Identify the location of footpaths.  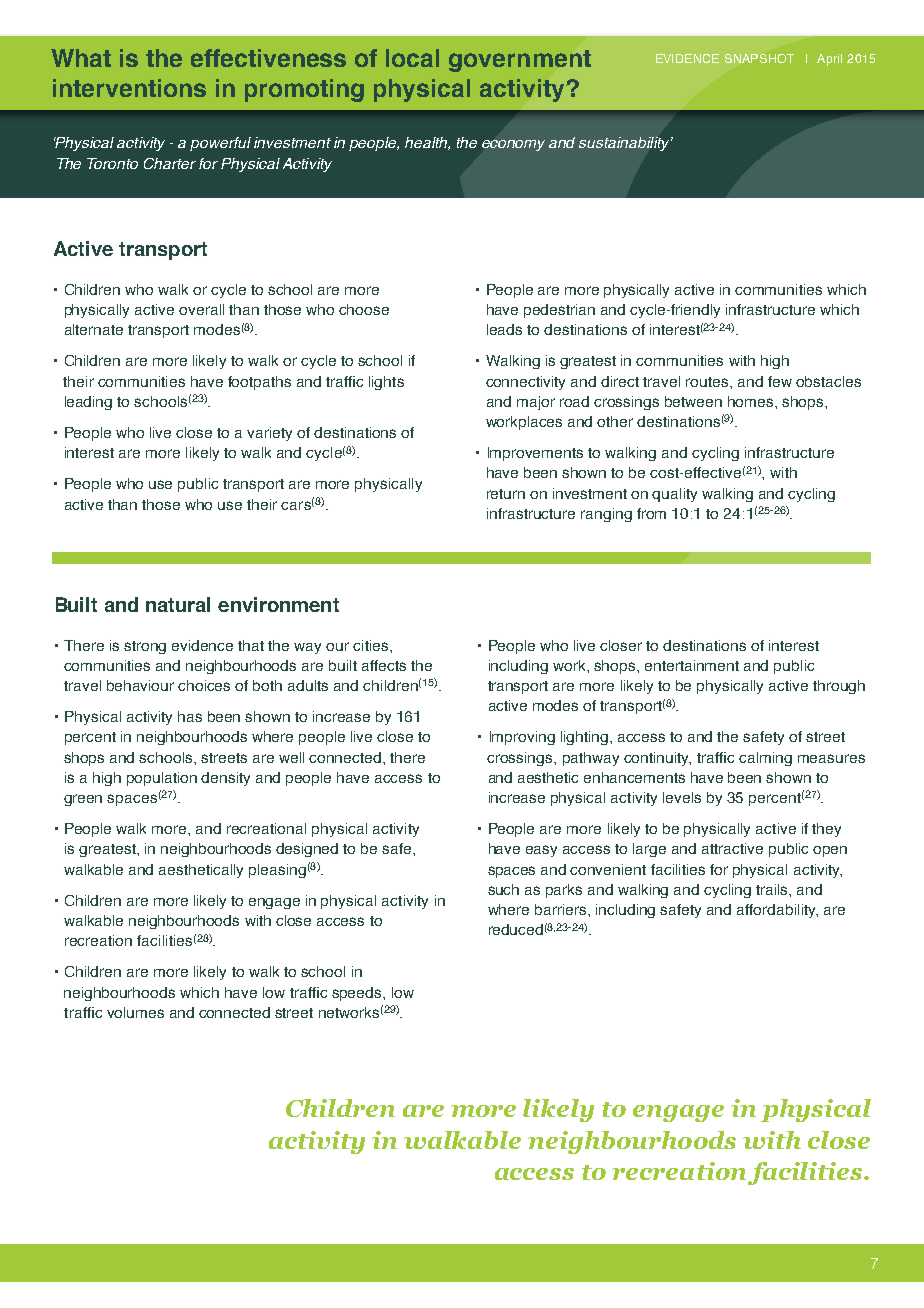
(259, 383).
